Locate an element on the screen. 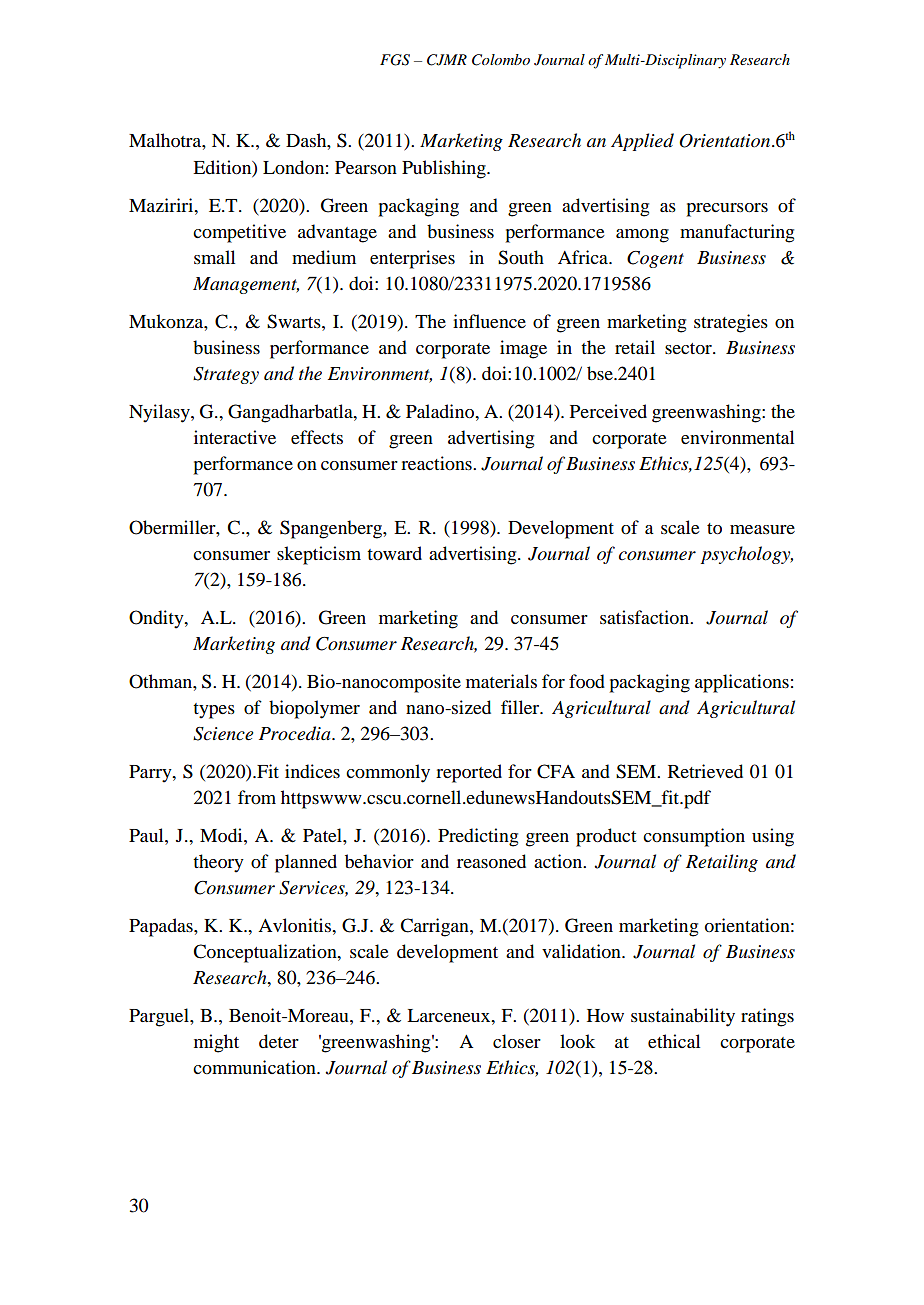  Colombo is located at coordinates (501, 60).
